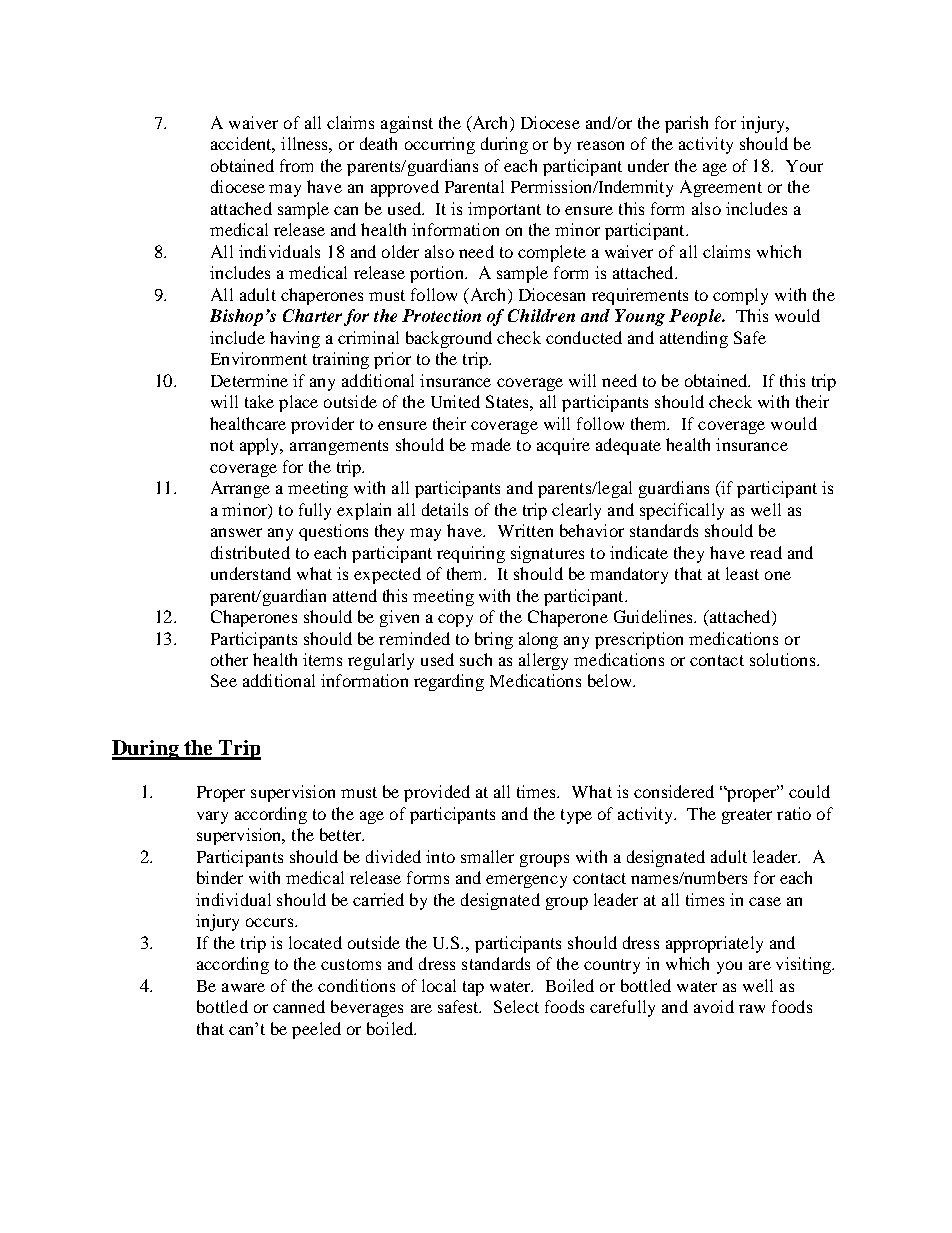 This document has width=952, height=1233. What do you see at coordinates (721, 188) in the document?
I see `Agreement` at bounding box center [721, 188].
